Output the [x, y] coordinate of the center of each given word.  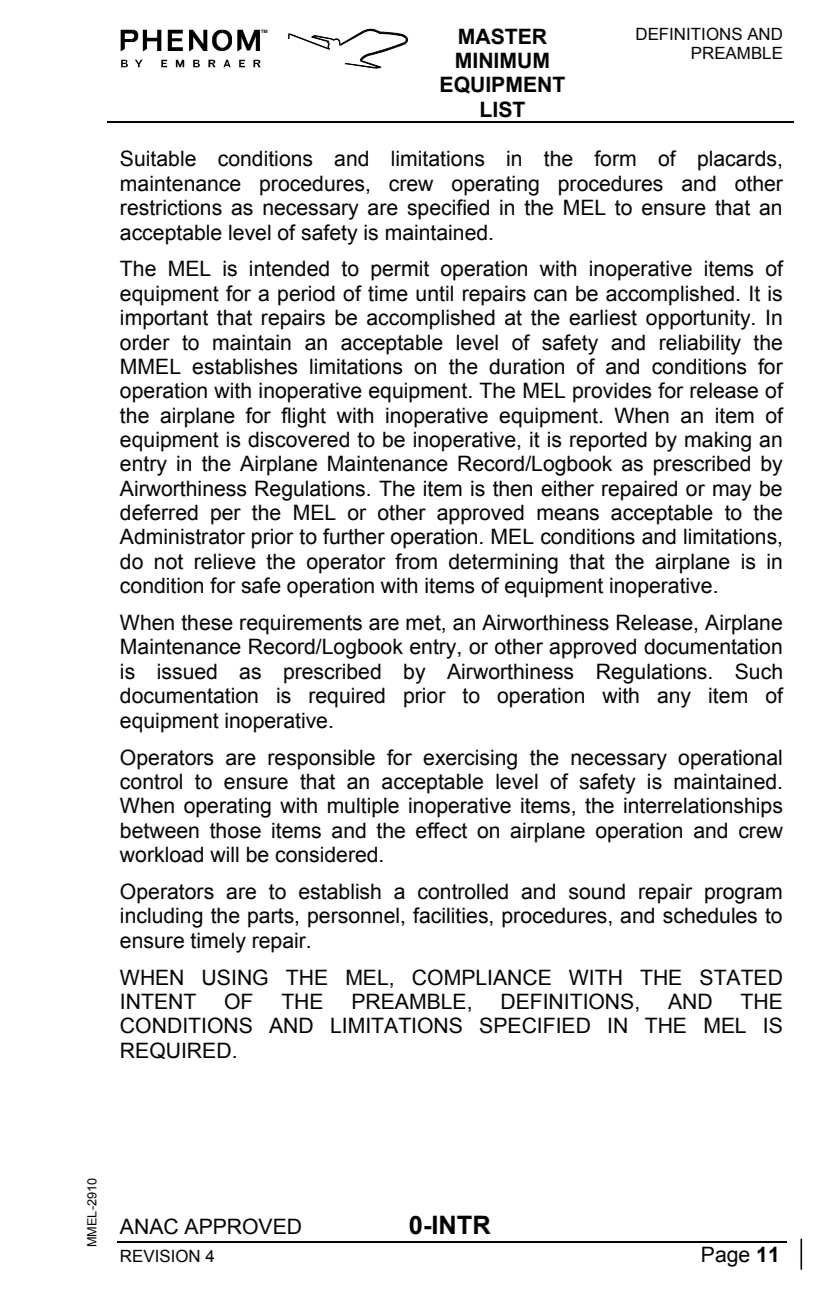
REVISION [160, 1256]
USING [235, 977]
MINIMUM [502, 60]
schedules [710, 915]
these [207, 622]
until [434, 293]
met [424, 624]
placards [738, 160]
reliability [700, 344]
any [674, 699]
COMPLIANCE [481, 977]
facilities [450, 915]
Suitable [158, 158]
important [164, 319]
